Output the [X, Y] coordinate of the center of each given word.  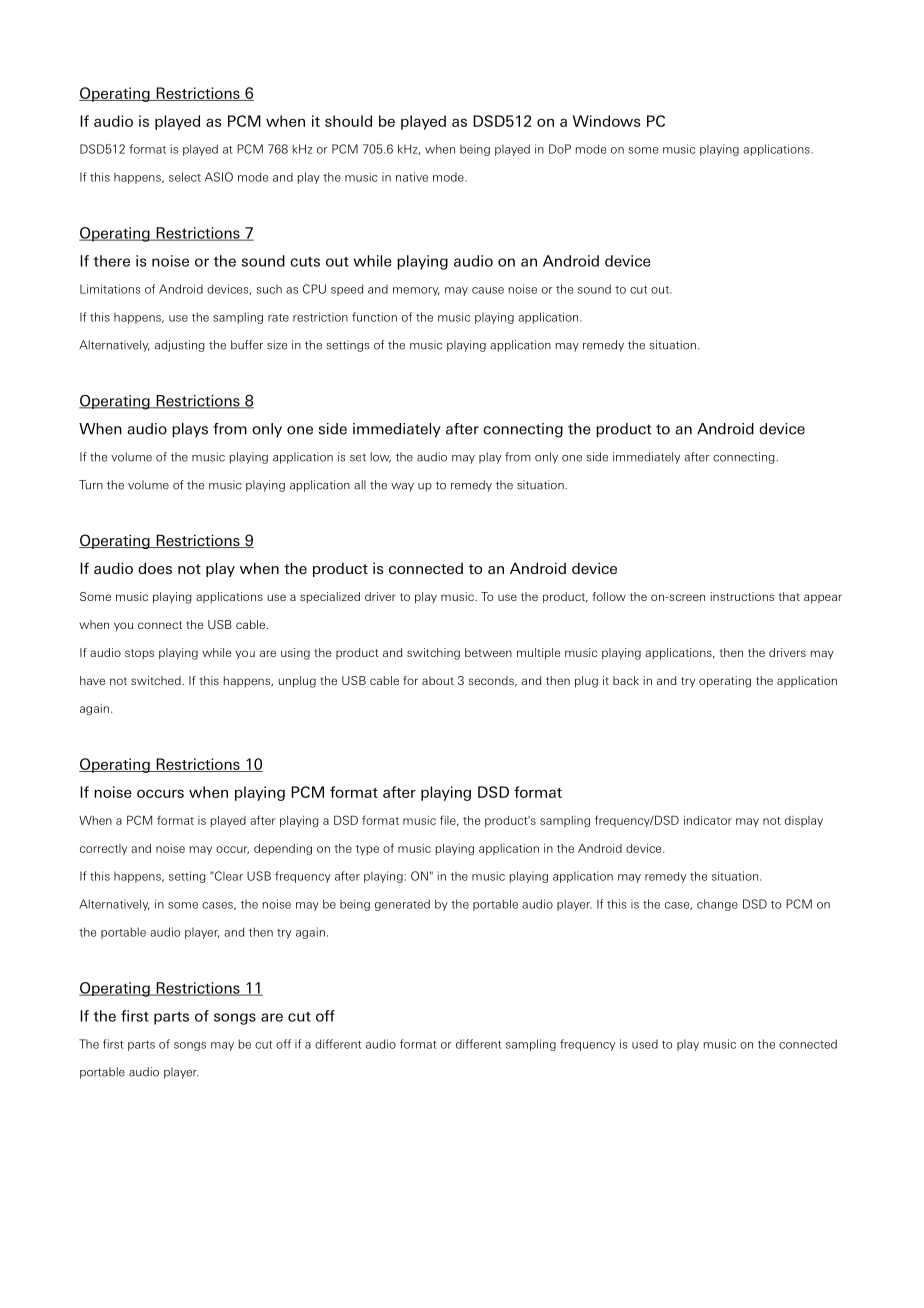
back [626, 680]
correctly [103, 849]
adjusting [180, 346]
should [348, 121]
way [402, 487]
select [185, 177]
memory [416, 291]
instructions [742, 596]
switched [157, 680]
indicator [708, 820]
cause [488, 290]
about [438, 680]
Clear [228, 876]
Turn [91, 485]
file [449, 820]
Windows [606, 121]
